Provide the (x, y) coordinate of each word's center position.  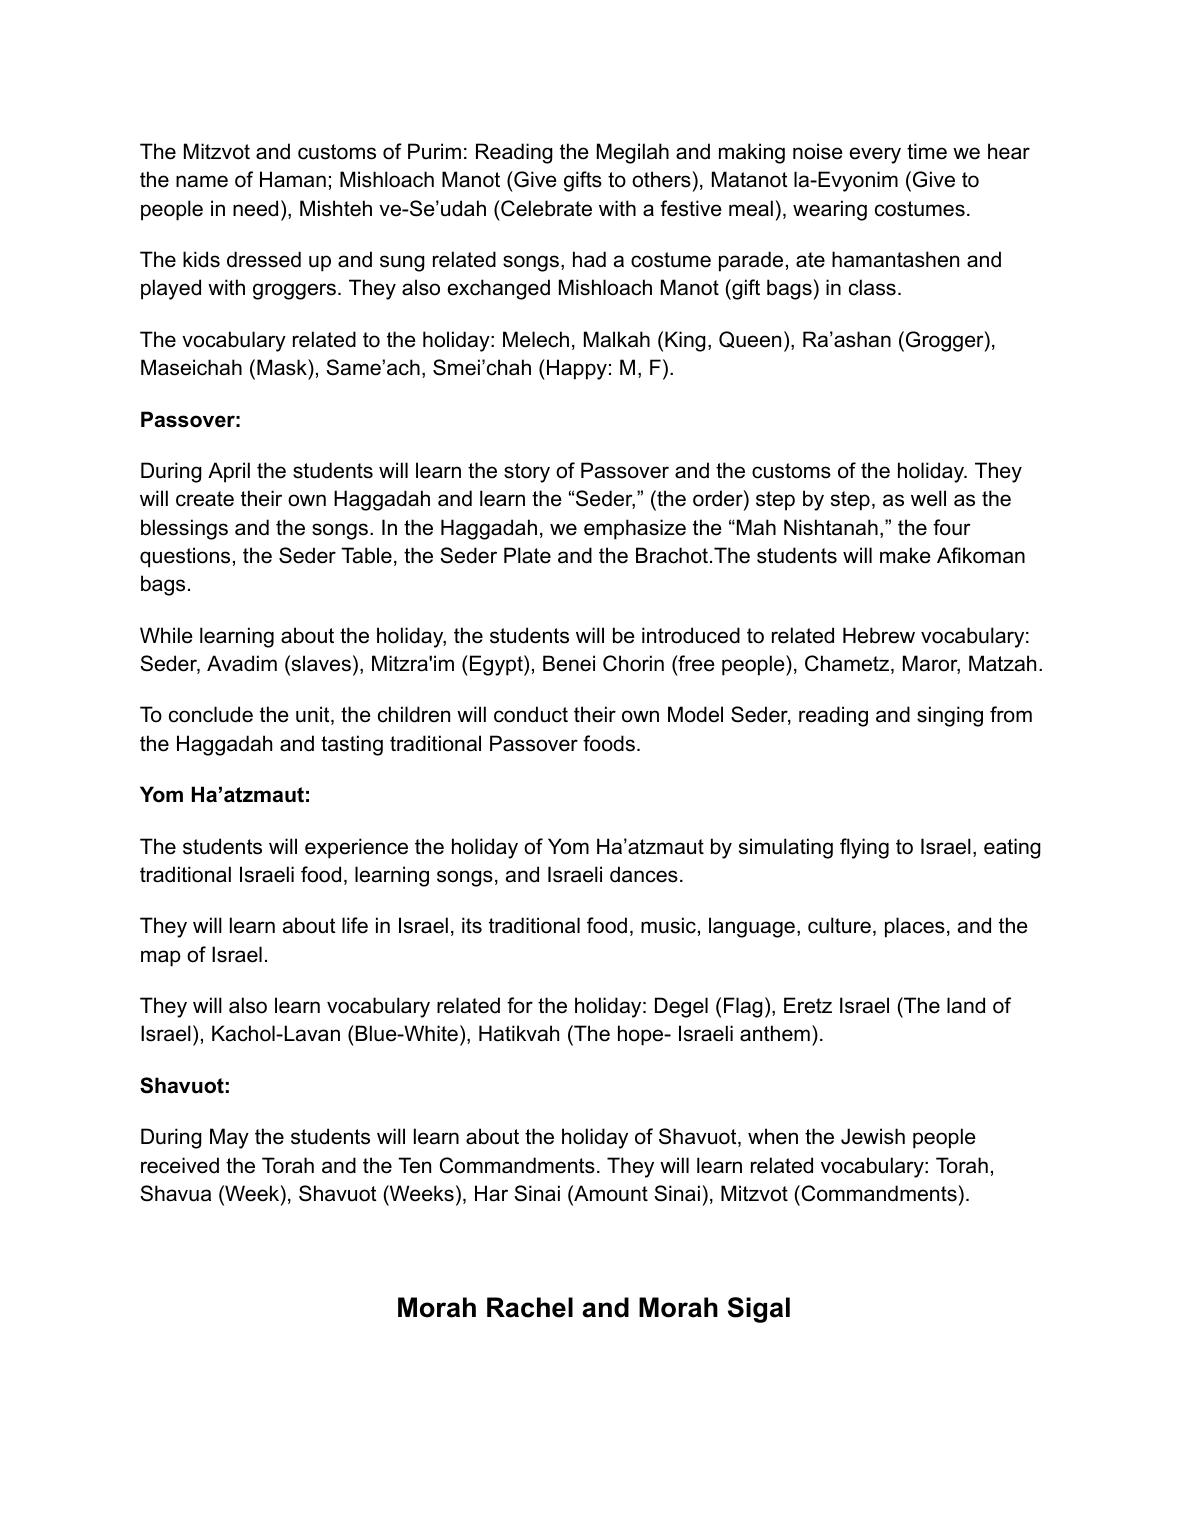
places (915, 927)
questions (185, 557)
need (255, 208)
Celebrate (545, 208)
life (355, 925)
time (927, 151)
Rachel (530, 1307)
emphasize (635, 529)
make (905, 555)
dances (644, 874)
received (180, 1165)
